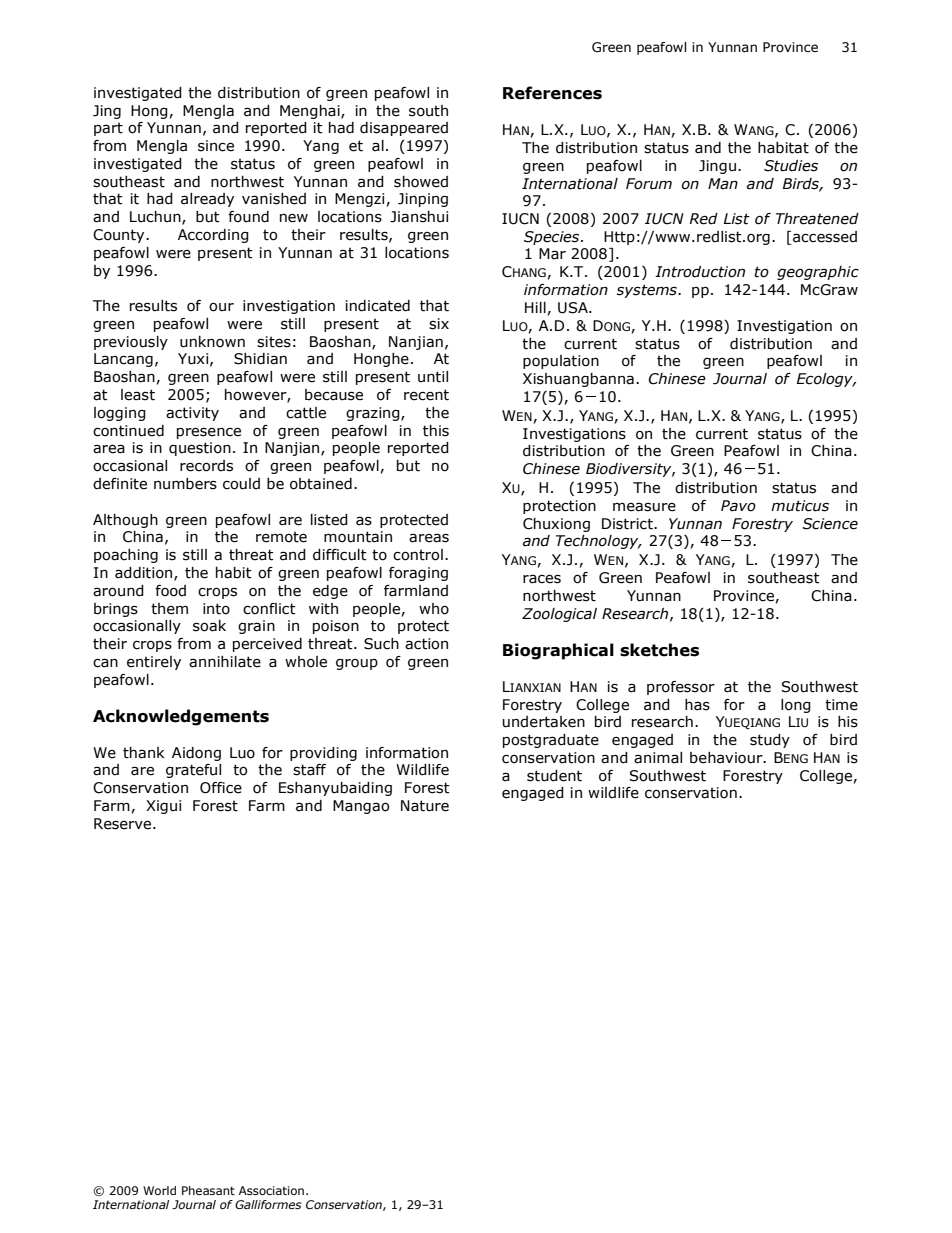 The height and width of the image is (1233, 952). I want to click on behaviour, so click(727, 758).
